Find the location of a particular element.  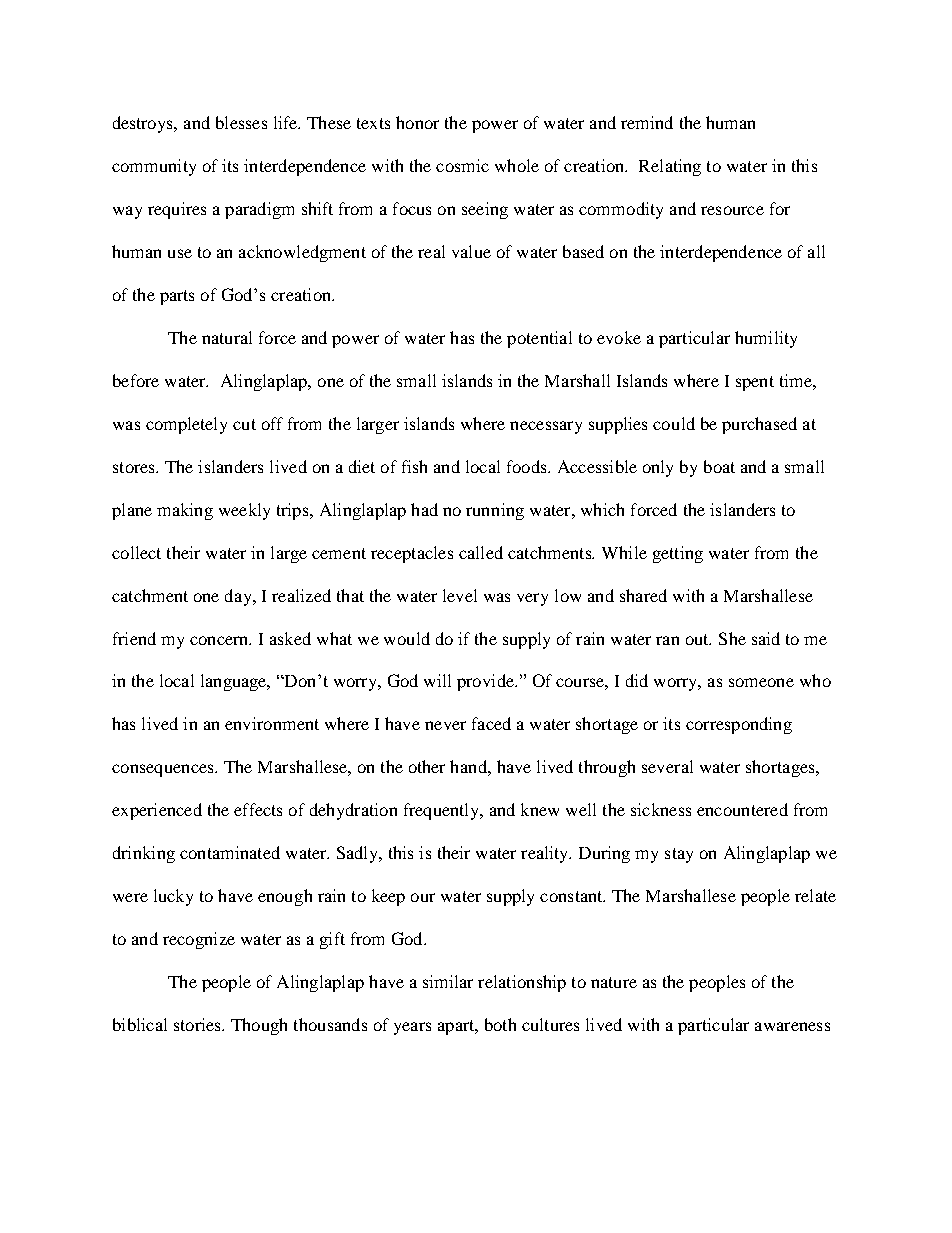

level is located at coordinates (460, 595).
